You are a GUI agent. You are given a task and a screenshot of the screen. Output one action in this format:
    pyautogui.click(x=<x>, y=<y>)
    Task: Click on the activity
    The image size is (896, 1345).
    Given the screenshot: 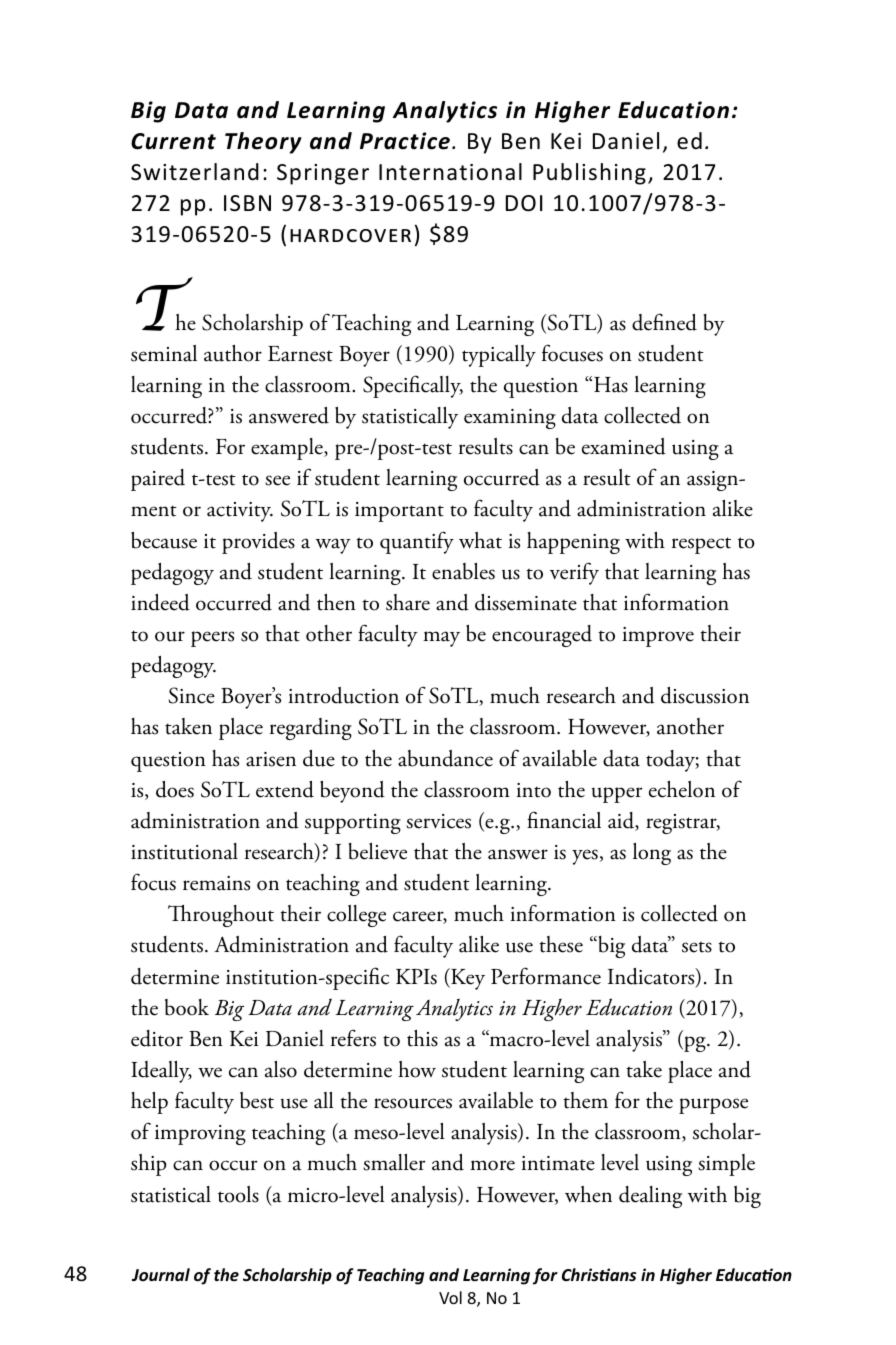 What is the action you would take?
    pyautogui.click(x=240, y=512)
